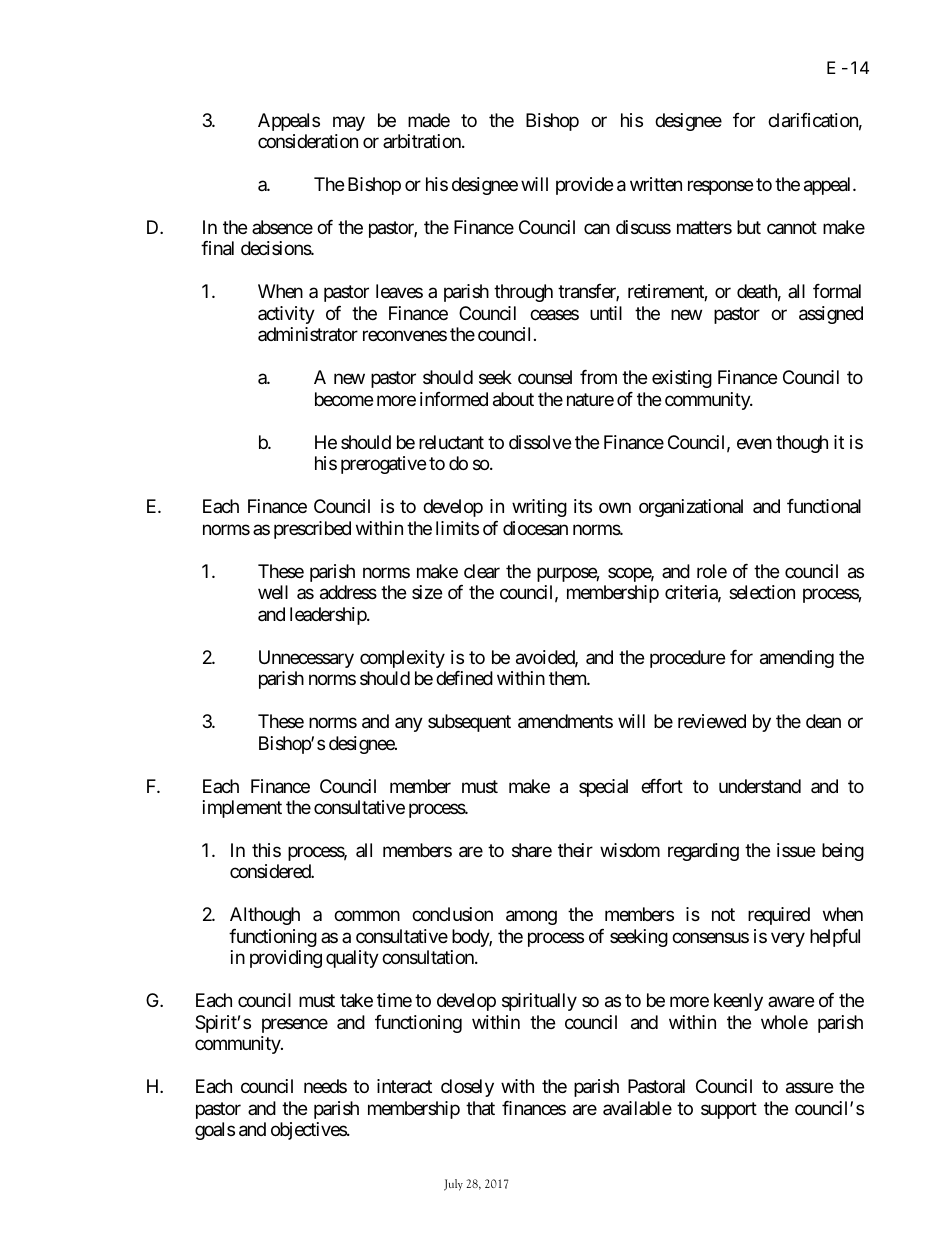 The height and width of the screenshot is (1233, 952). What do you see at coordinates (720, 187) in the screenshot?
I see `response` at bounding box center [720, 187].
